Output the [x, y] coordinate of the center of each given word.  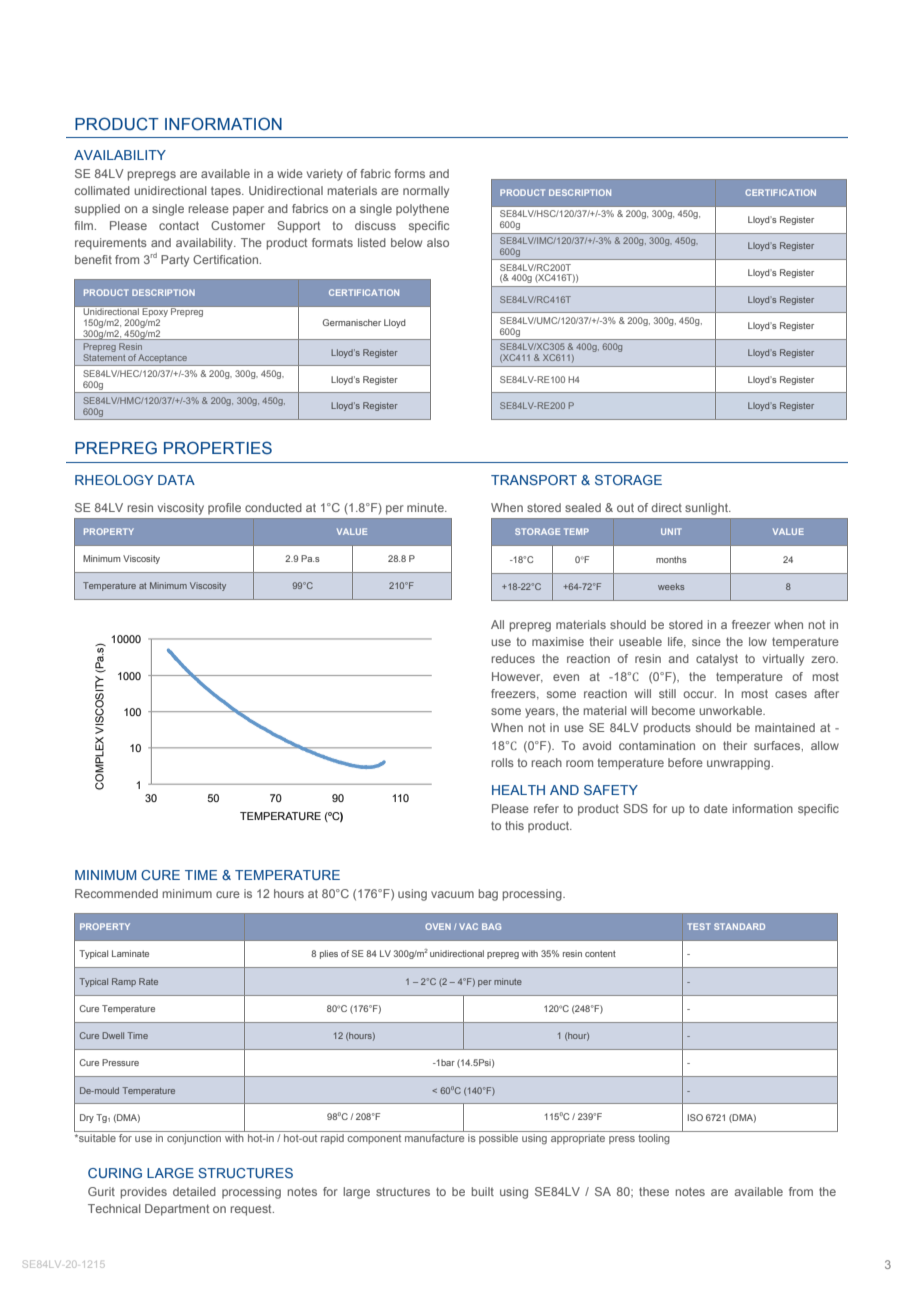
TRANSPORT [534, 480]
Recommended [116, 893]
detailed [194, 1191]
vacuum [452, 894]
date [716, 808]
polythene [422, 210]
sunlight [707, 509]
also [438, 242]
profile [224, 509]
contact [179, 225]
